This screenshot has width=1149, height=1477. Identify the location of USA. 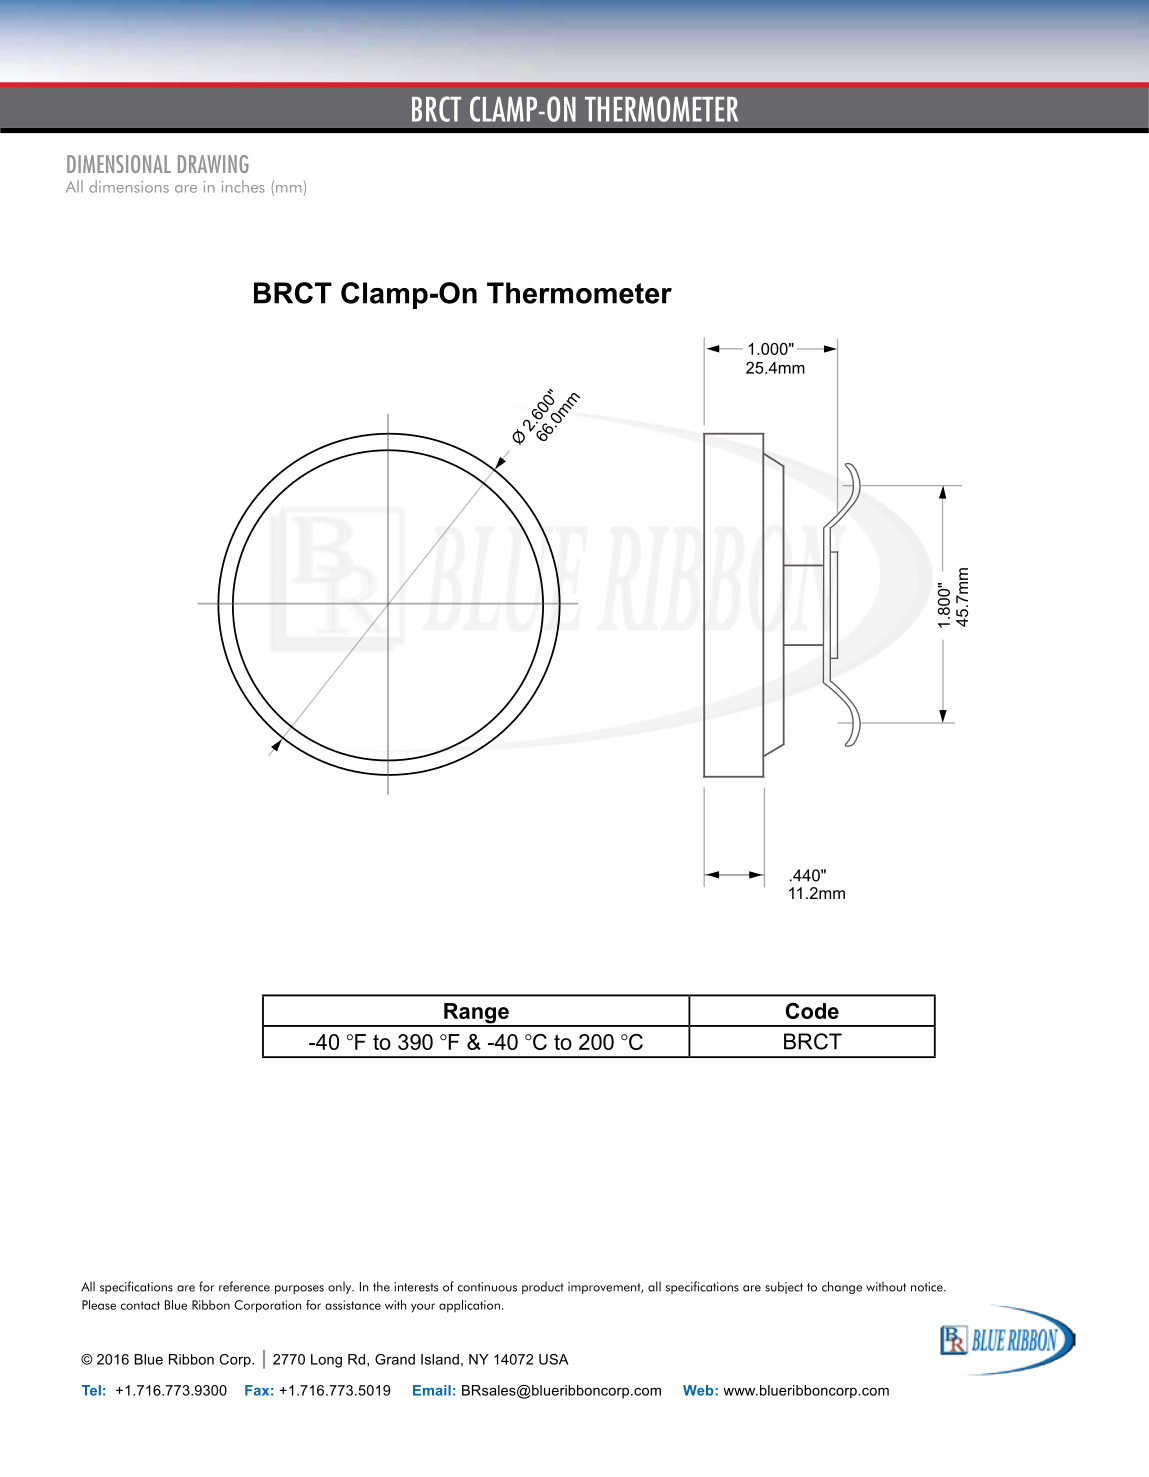
(554, 1359).
